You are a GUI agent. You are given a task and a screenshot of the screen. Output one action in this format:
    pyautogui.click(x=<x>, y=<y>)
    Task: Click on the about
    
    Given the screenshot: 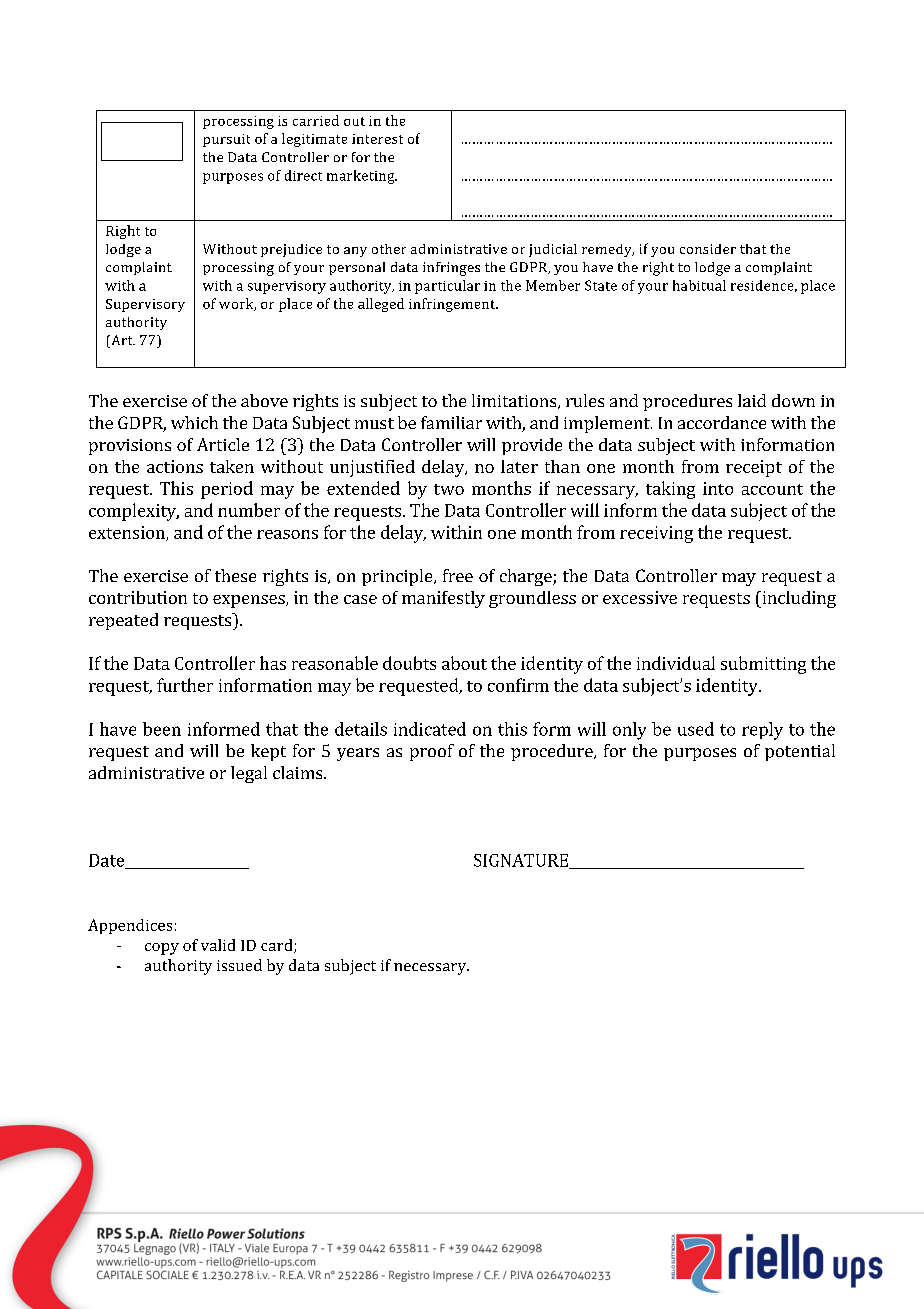 What is the action you would take?
    pyautogui.click(x=464, y=663)
